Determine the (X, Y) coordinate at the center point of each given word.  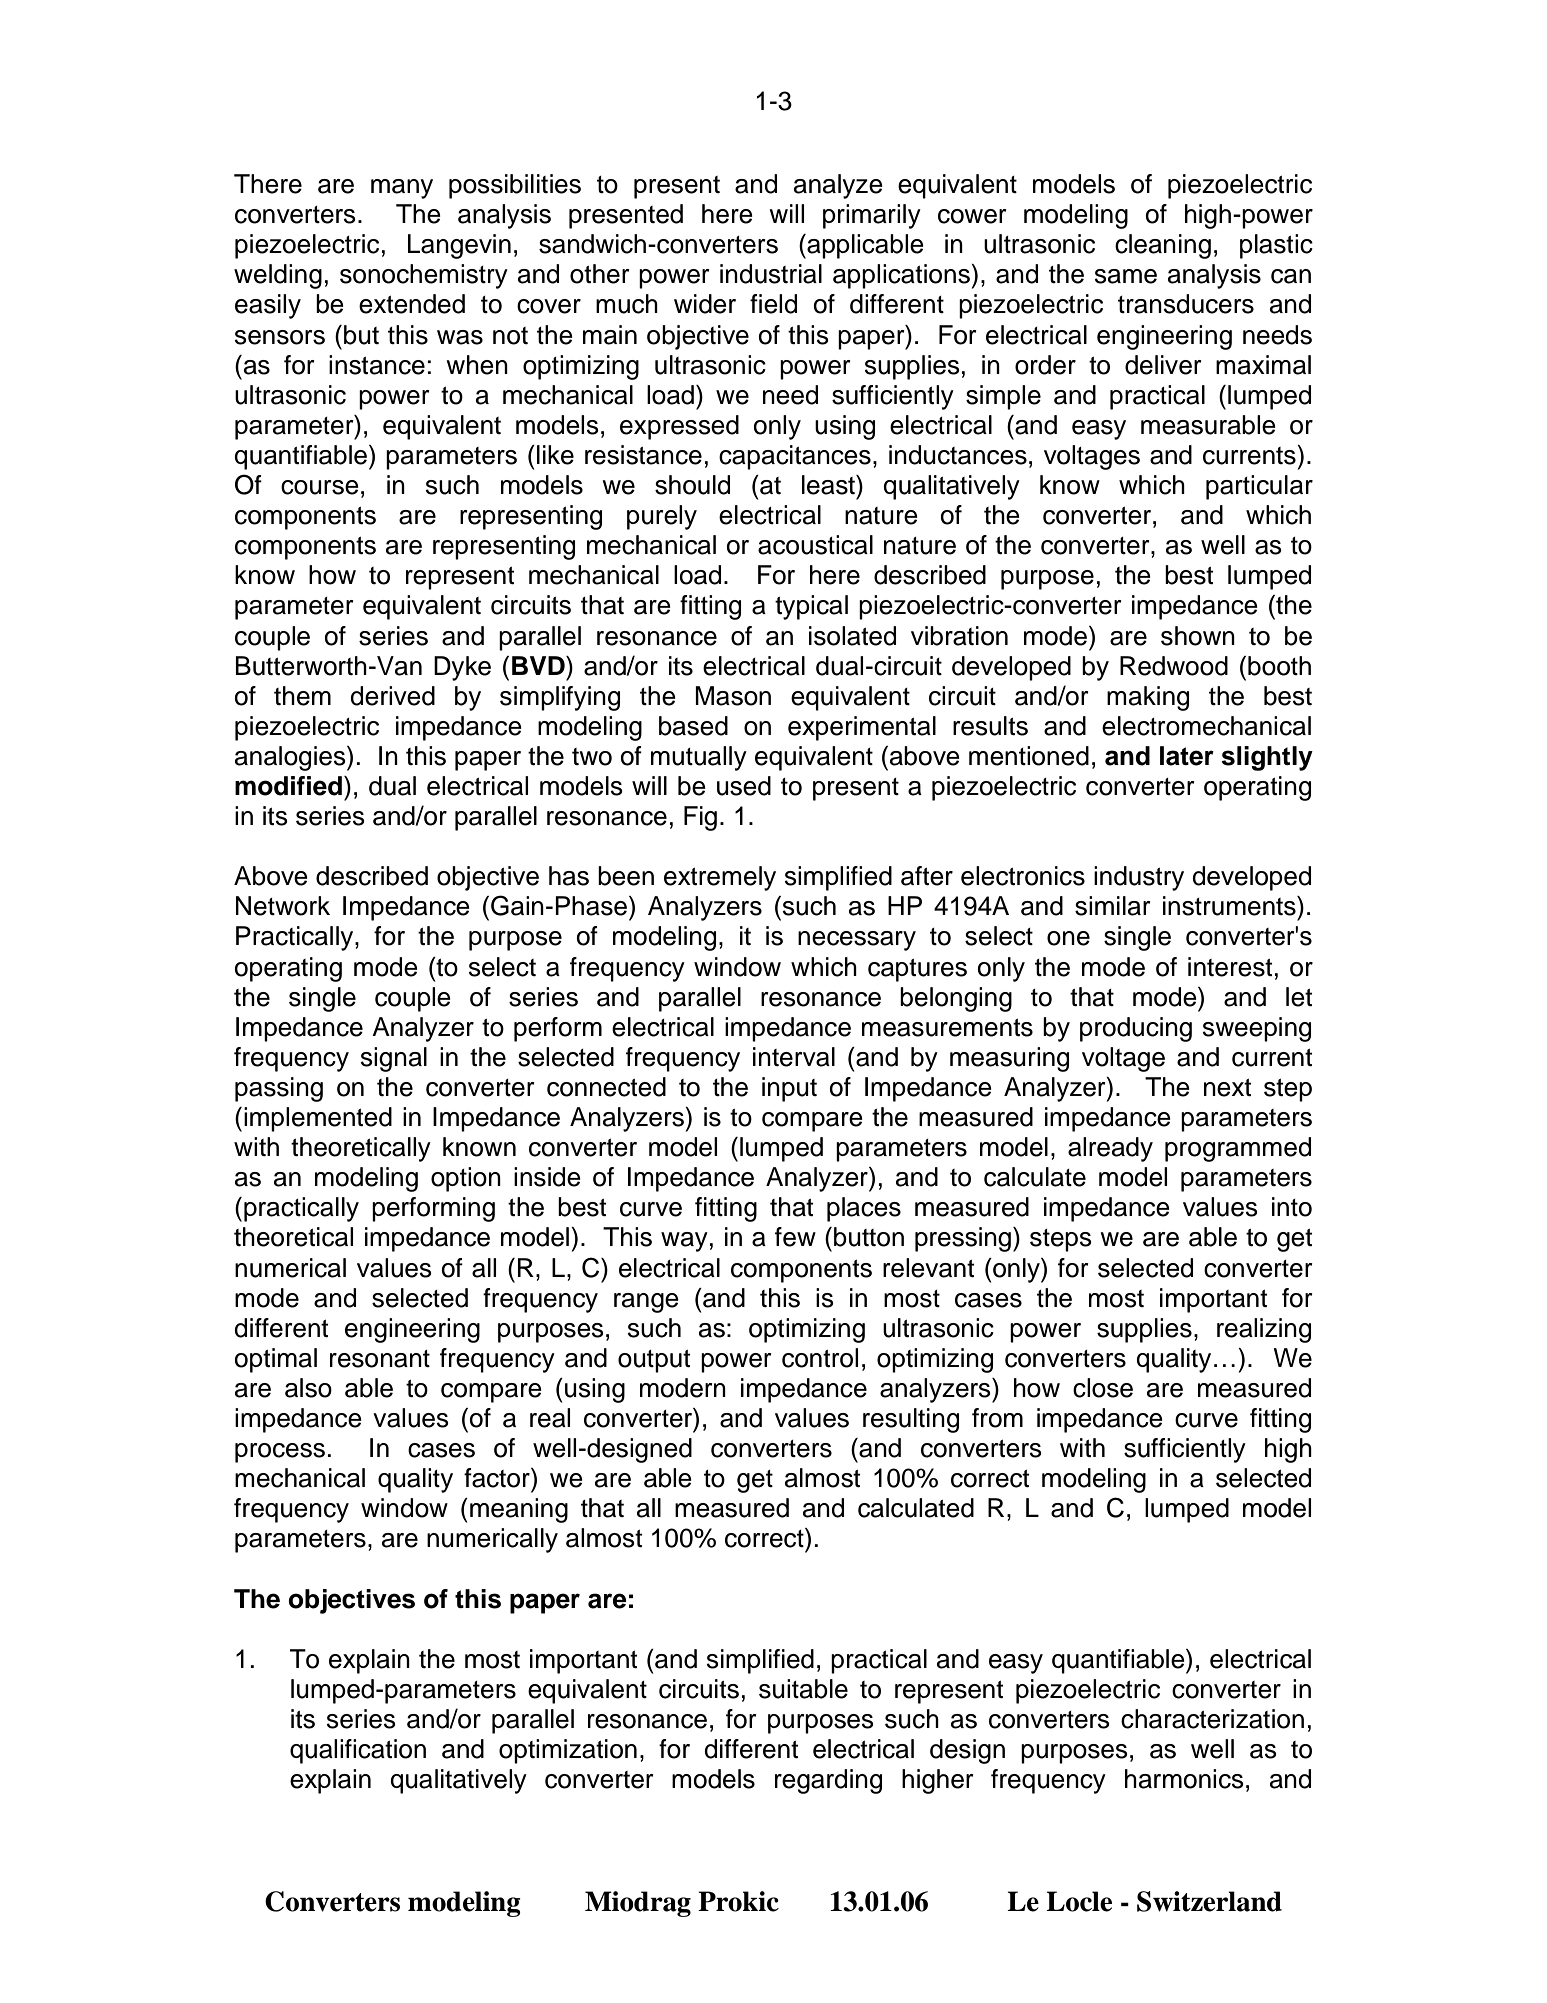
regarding (828, 1781)
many (402, 189)
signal (394, 1059)
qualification (358, 1751)
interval (794, 1057)
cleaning (1163, 246)
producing (1136, 1029)
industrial (771, 274)
